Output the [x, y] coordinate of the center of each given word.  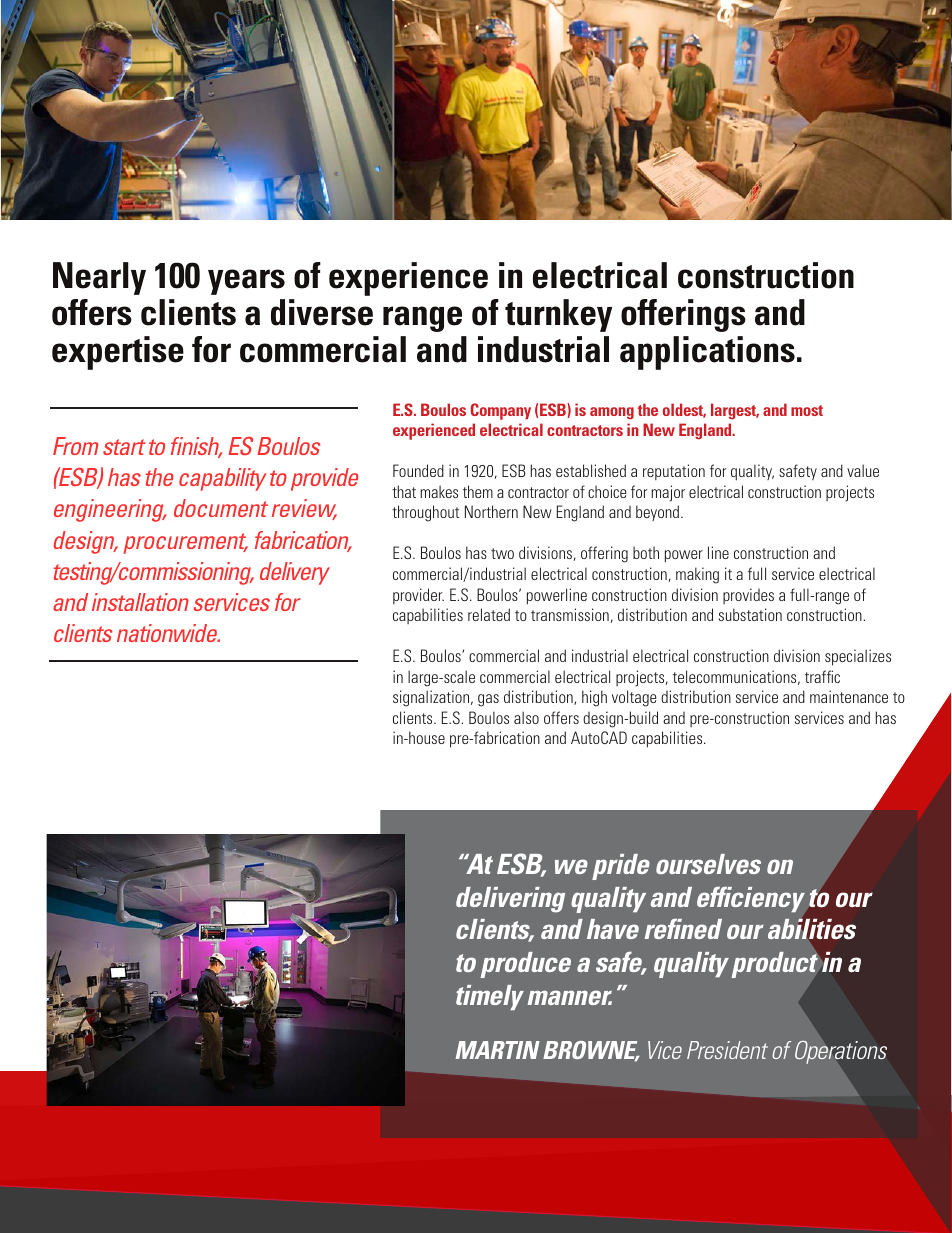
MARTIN [497, 1050]
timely [490, 997]
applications [707, 353]
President [727, 1050]
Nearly [99, 278]
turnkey [558, 315]
